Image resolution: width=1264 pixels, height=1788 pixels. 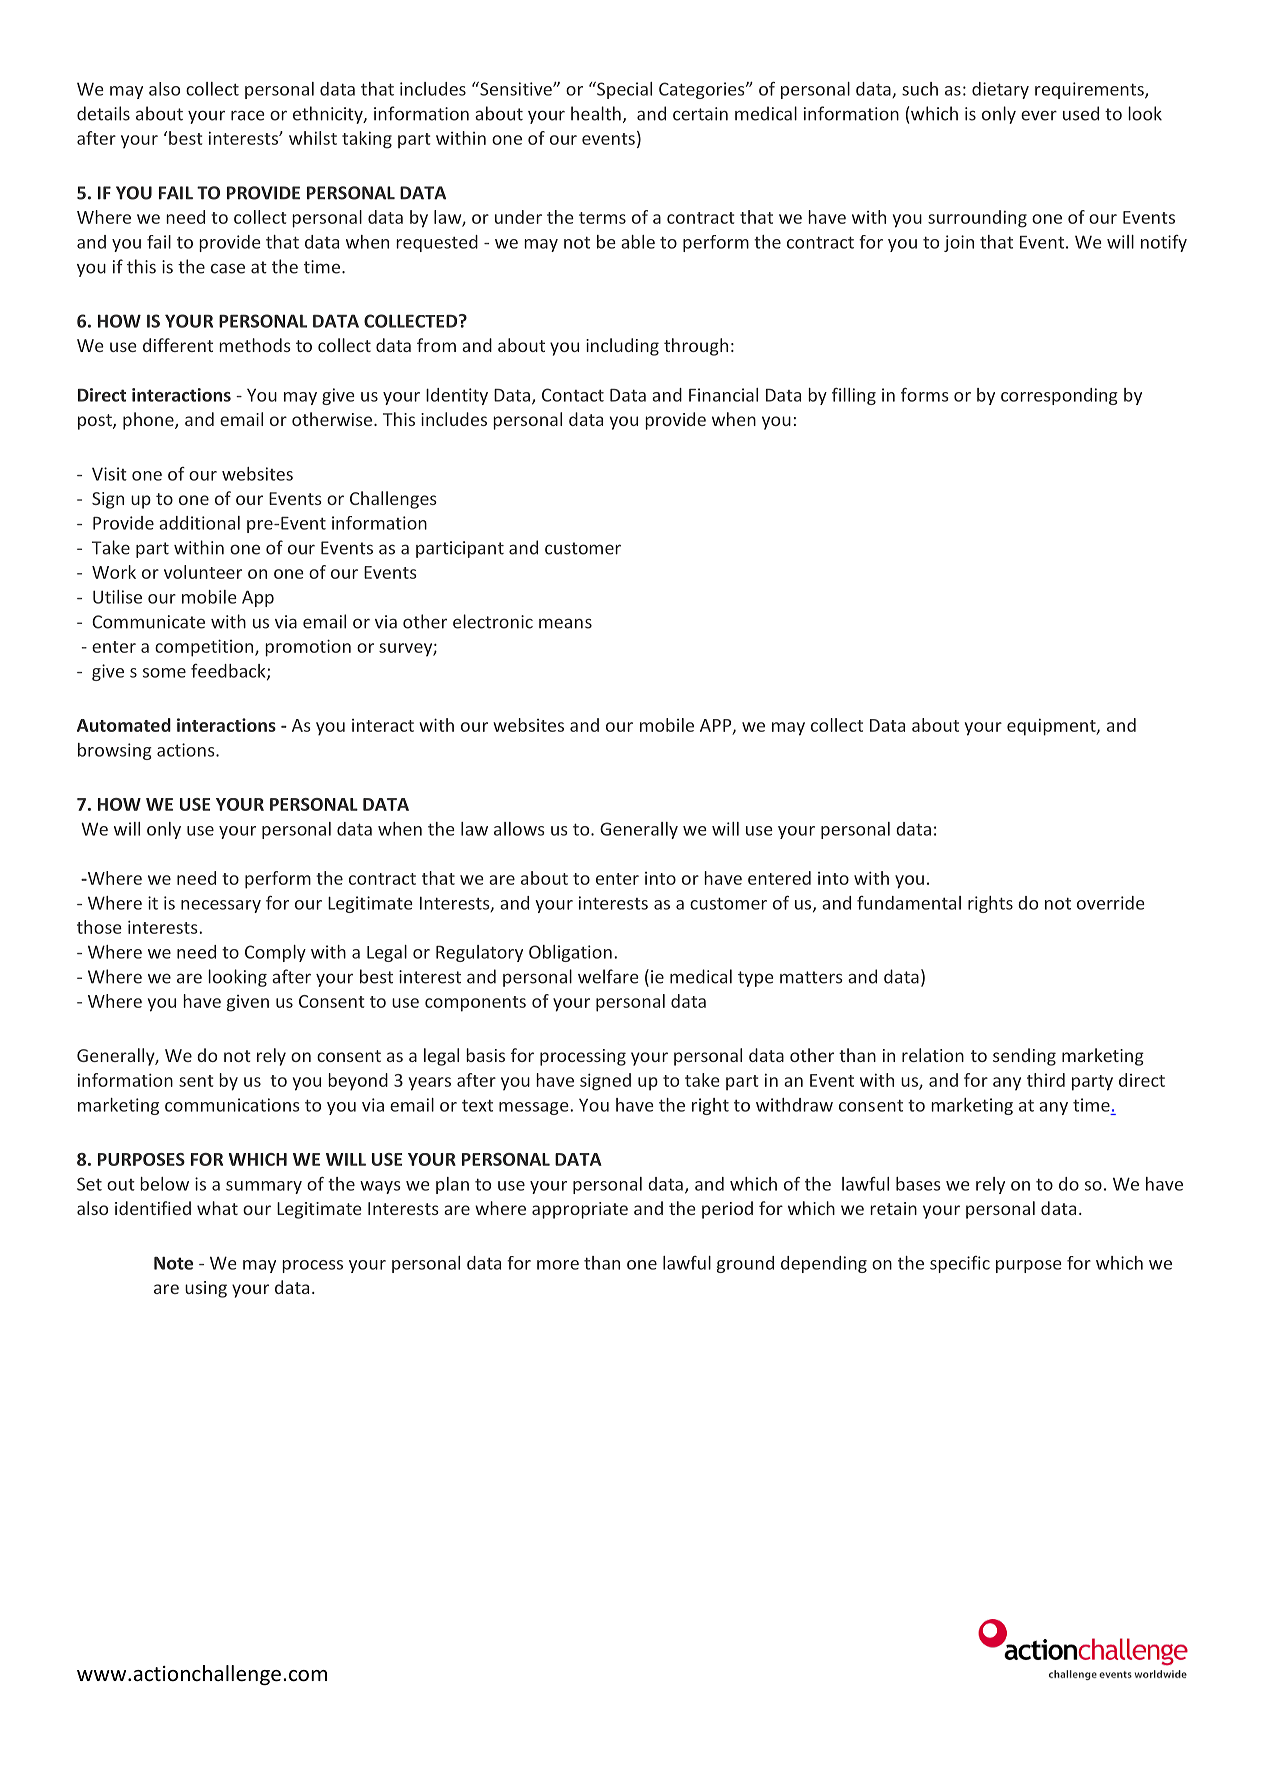 I want to click on ever, so click(x=1039, y=115).
